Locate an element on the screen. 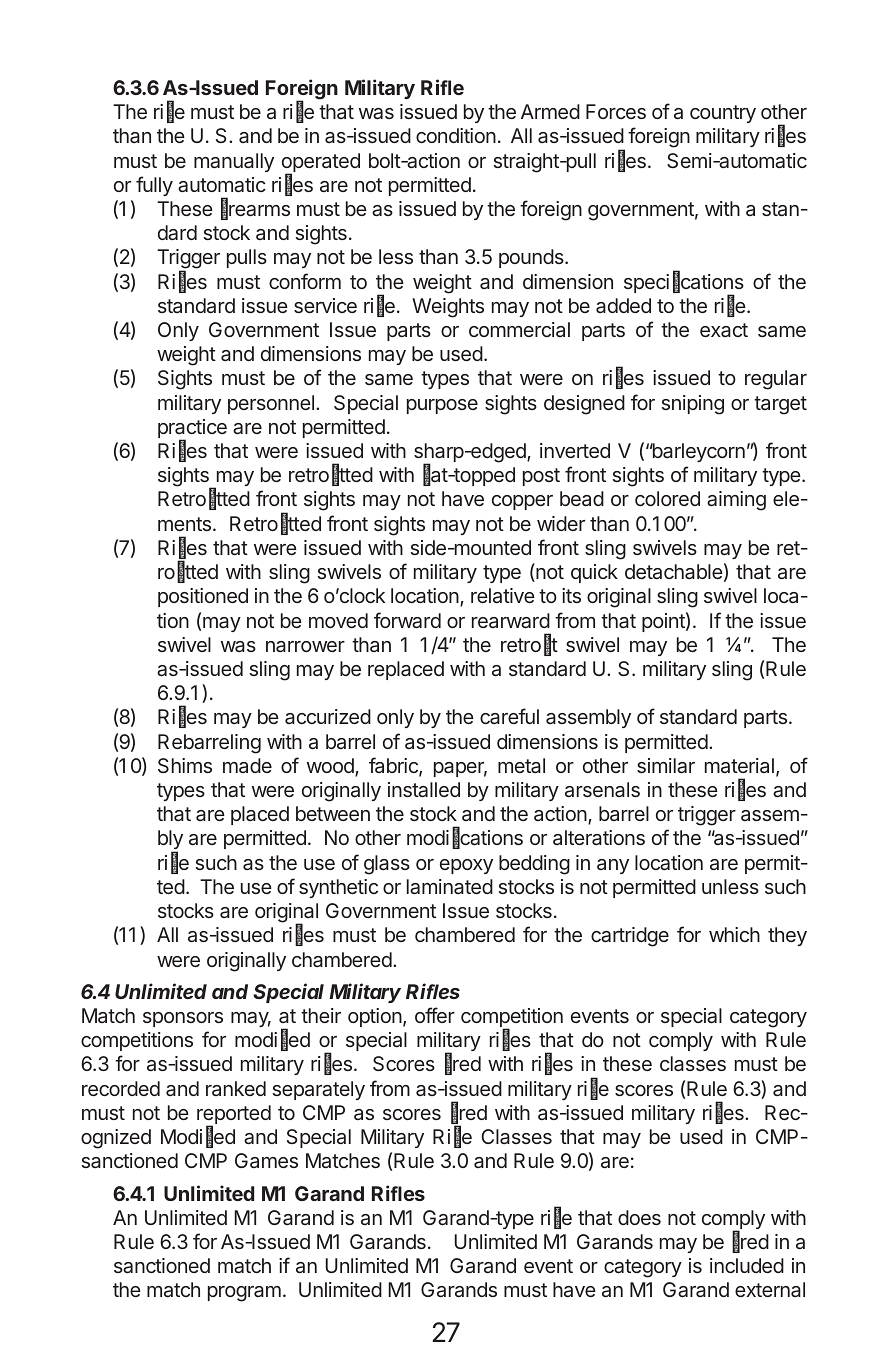 This screenshot has width=887, height=1372. country is located at coordinates (723, 114).
